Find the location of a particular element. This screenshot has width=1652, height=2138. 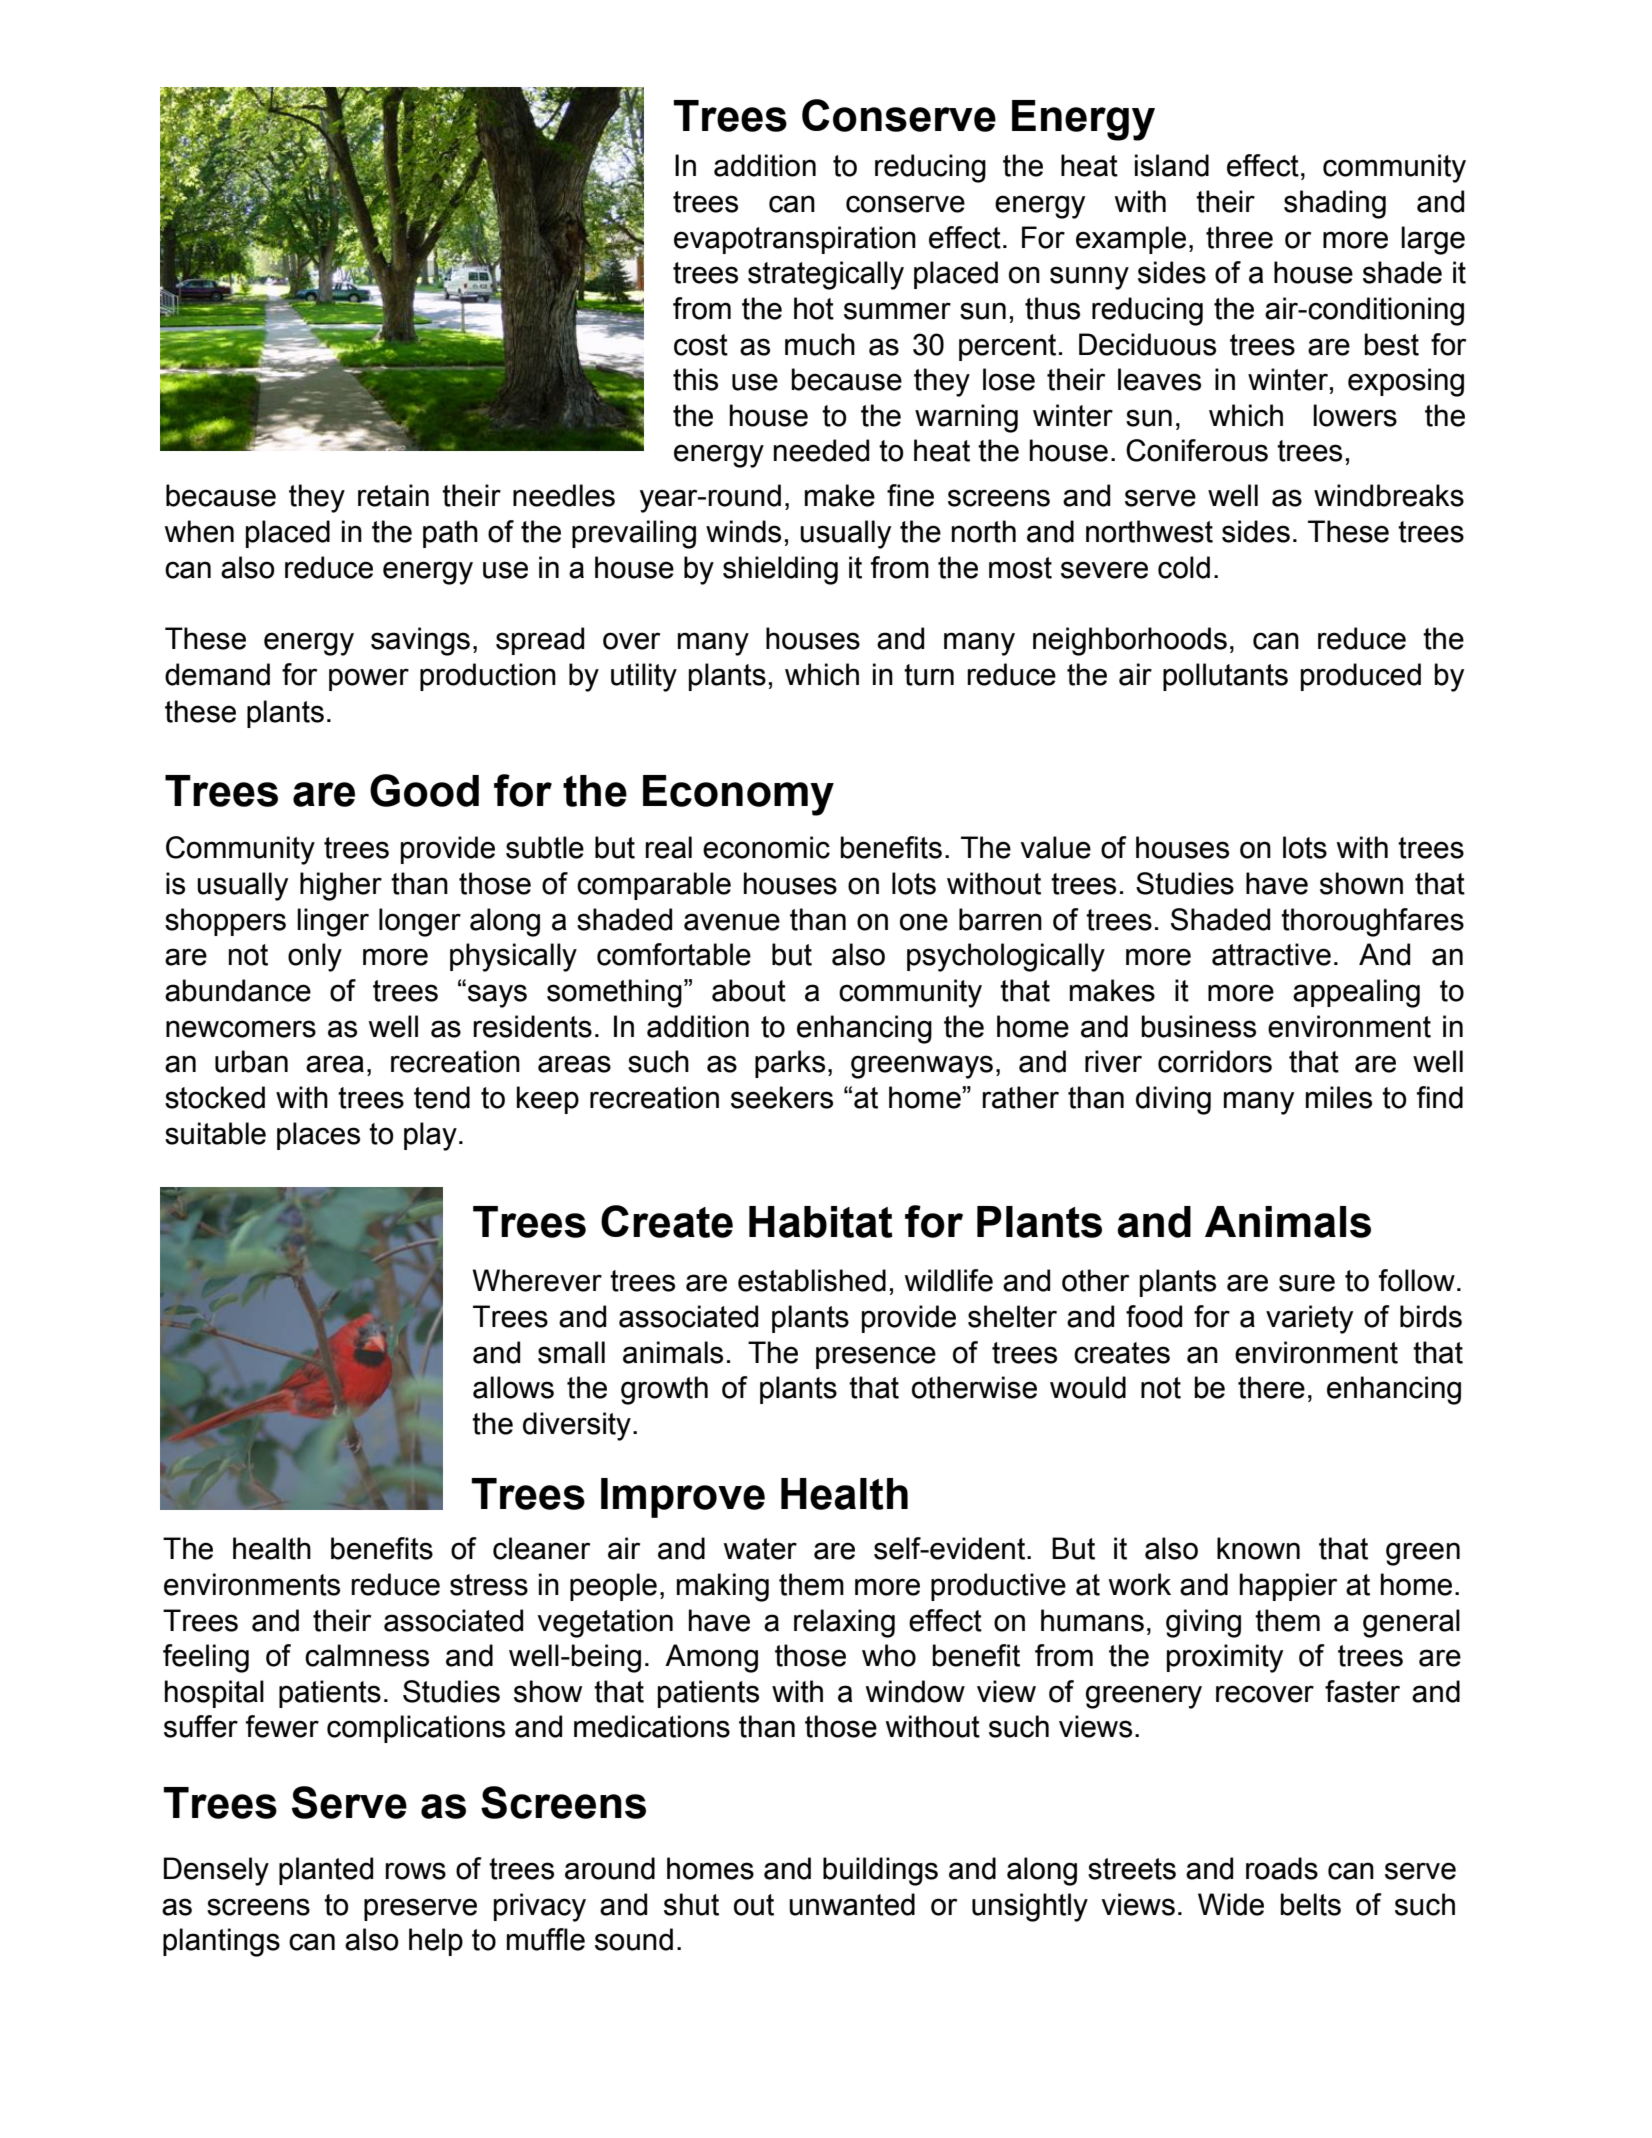

Habitat is located at coordinates (821, 1222).
